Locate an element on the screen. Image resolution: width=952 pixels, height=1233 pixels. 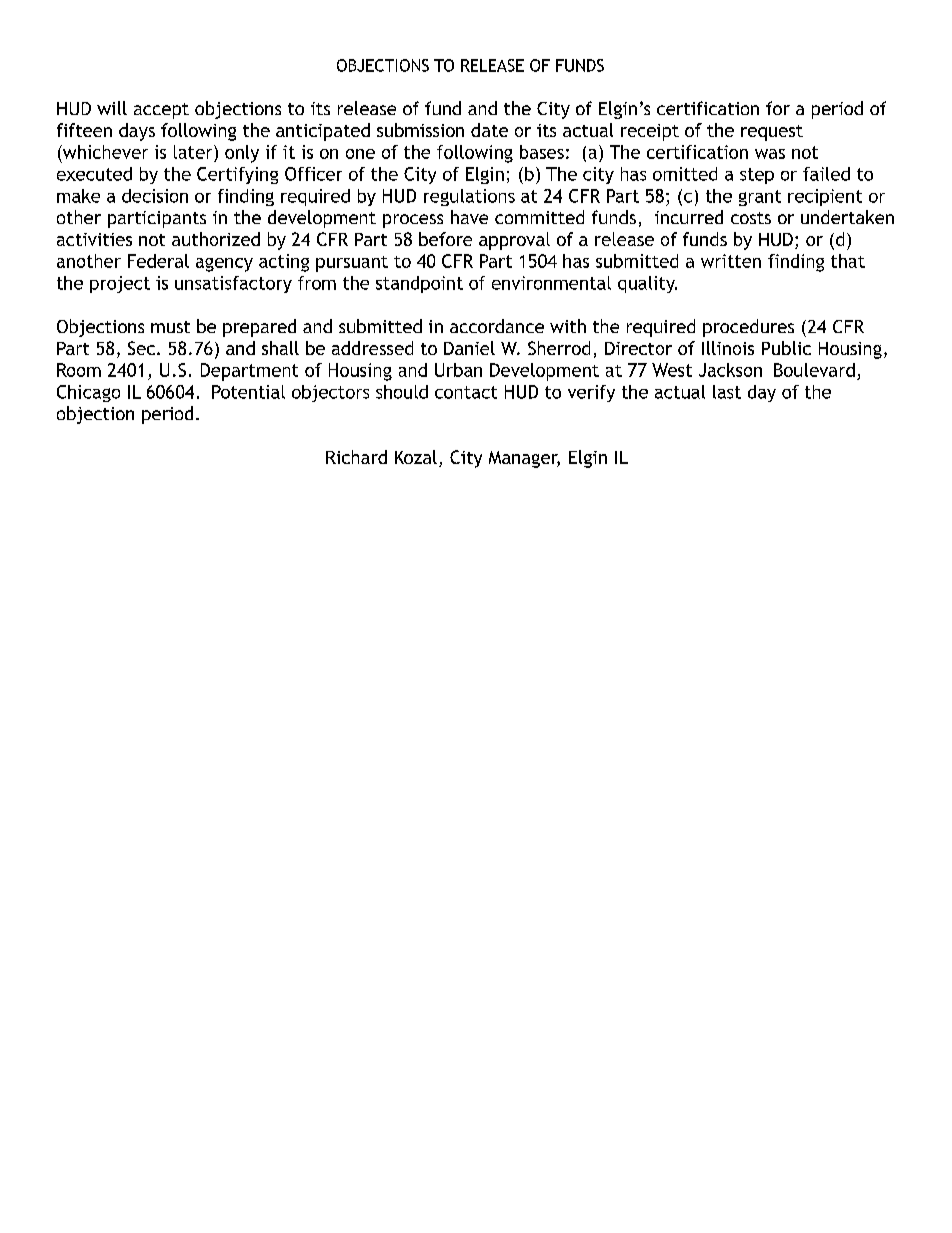
project is located at coordinates (120, 284).
